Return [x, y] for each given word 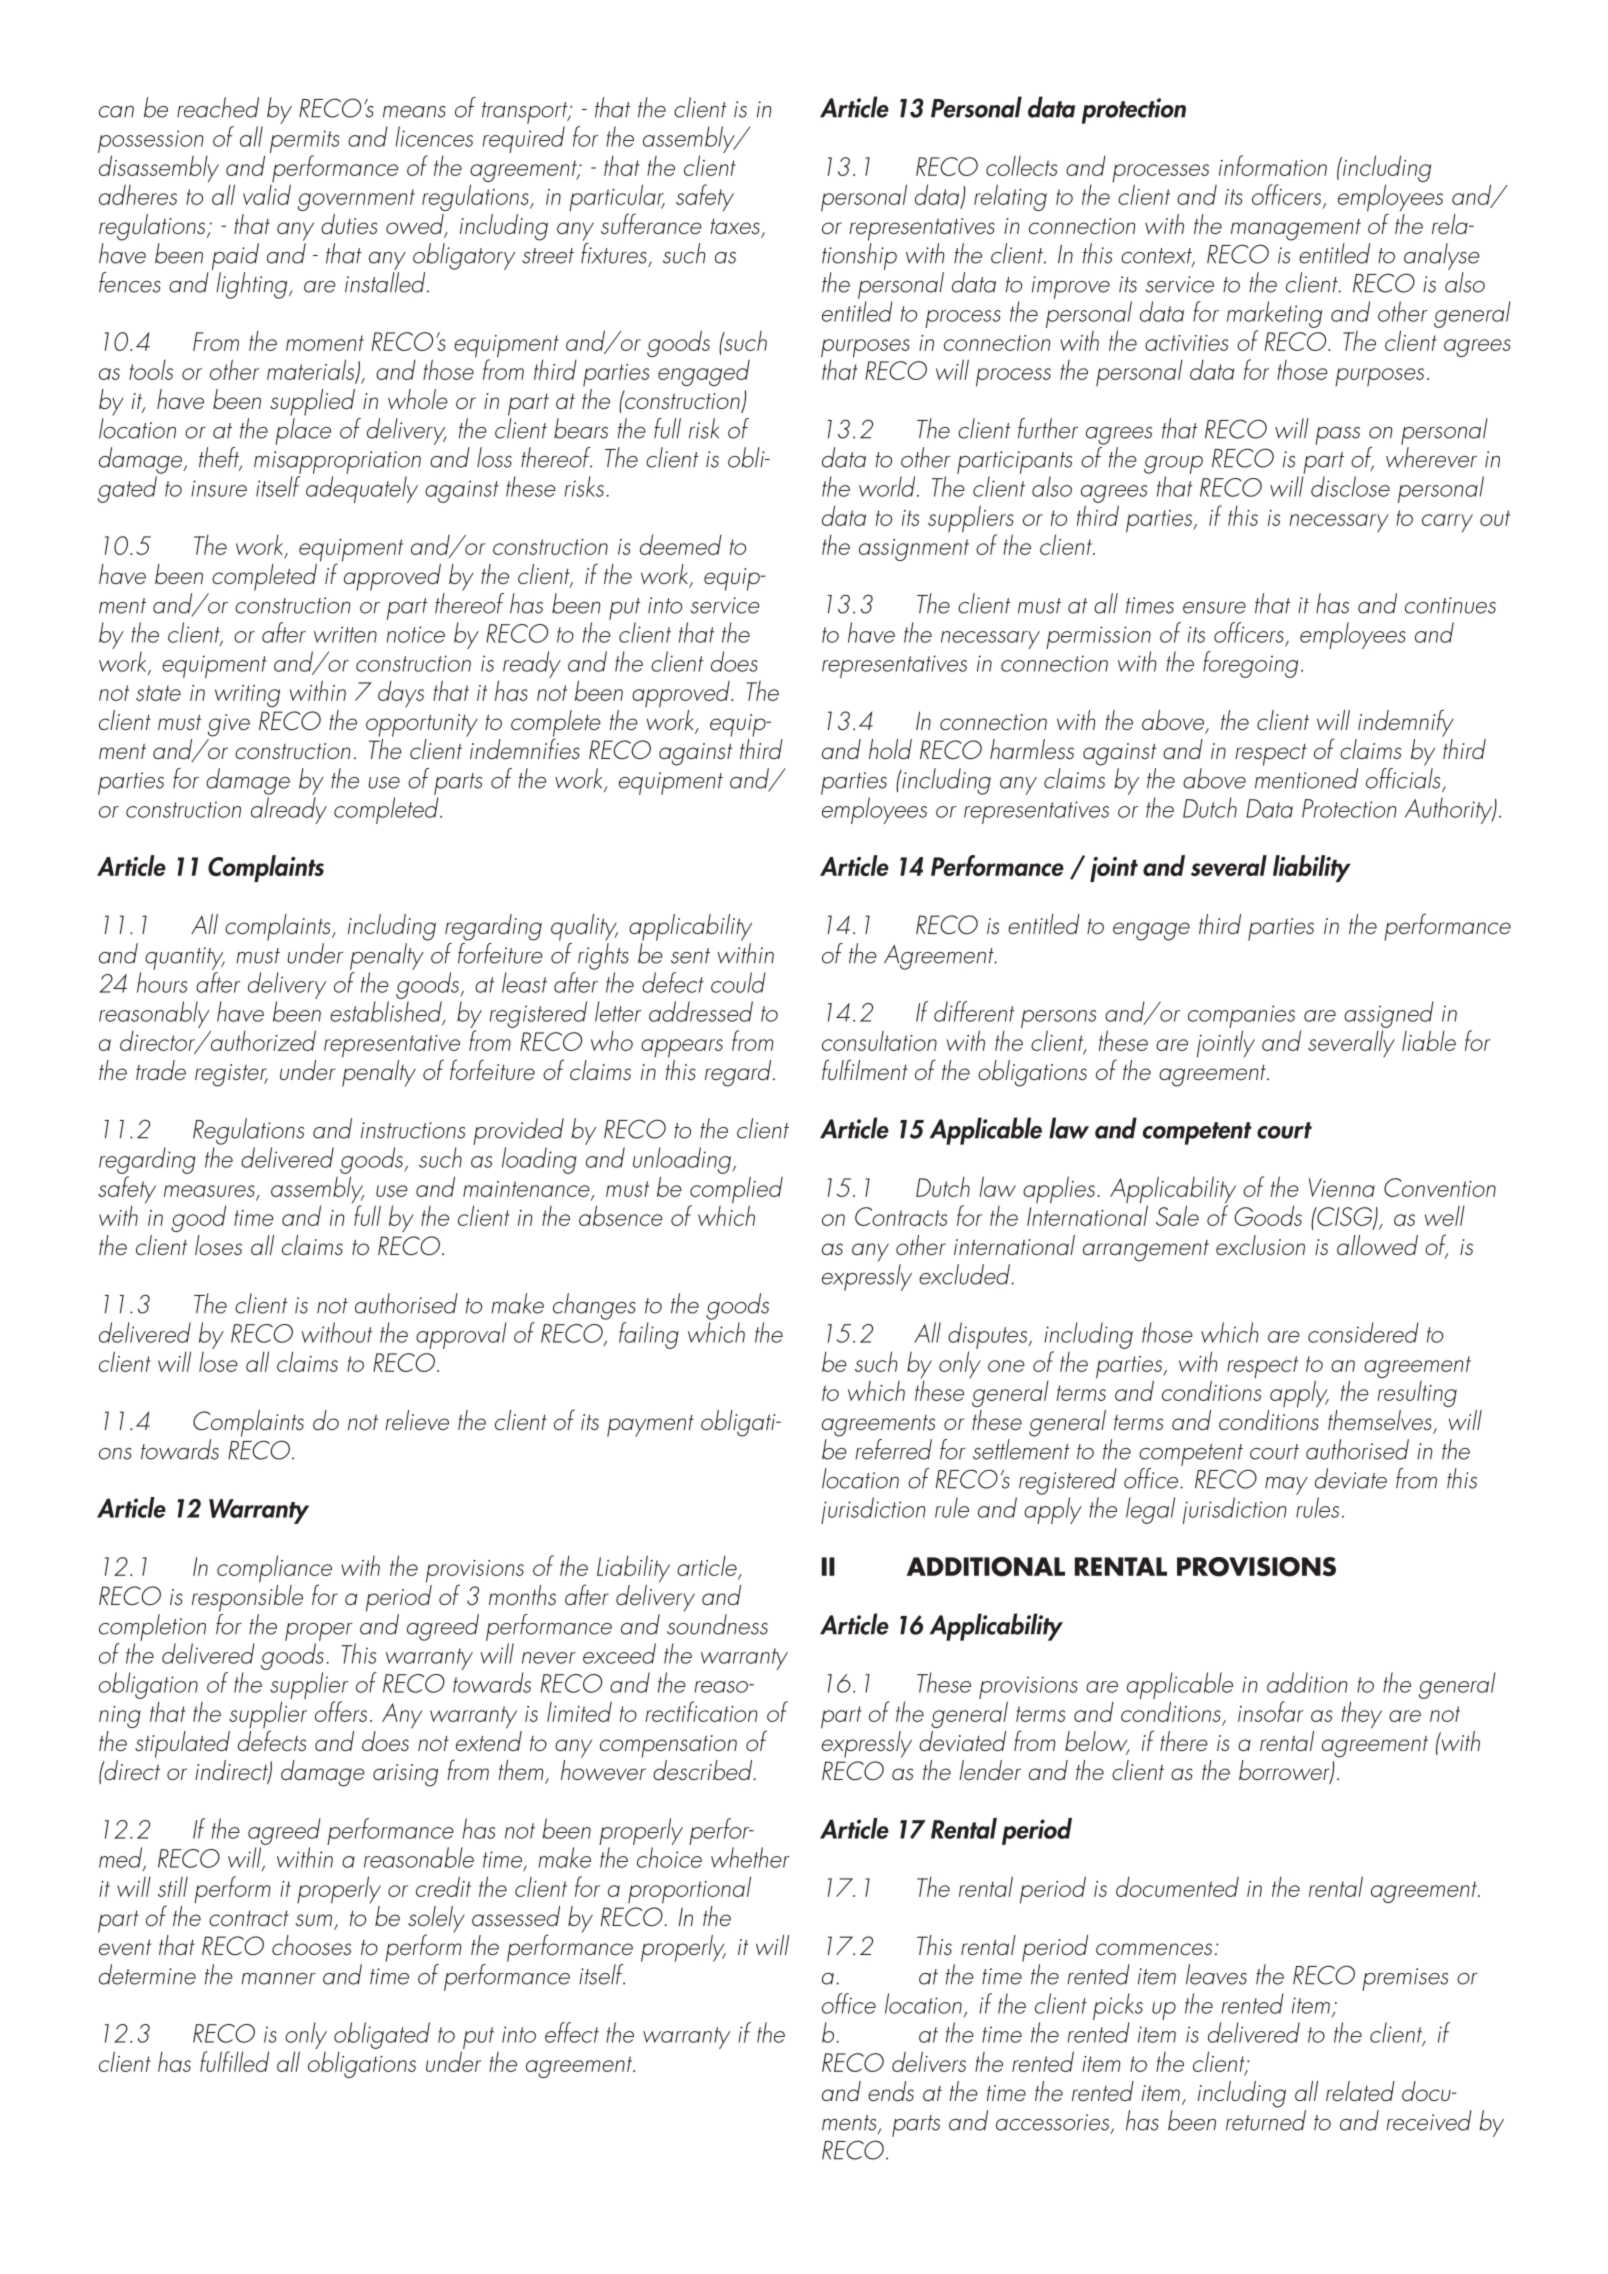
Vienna [1342, 1187]
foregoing [1250, 664]
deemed [681, 544]
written [345, 634]
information [1273, 165]
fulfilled [234, 2061]
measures [209, 1191]
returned [1266, 2120]
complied [736, 1191]
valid [267, 194]
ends [891, 2091]
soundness [717, 1624]
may [1286, 1486]
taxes [735, 226]
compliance [274, 1570]
